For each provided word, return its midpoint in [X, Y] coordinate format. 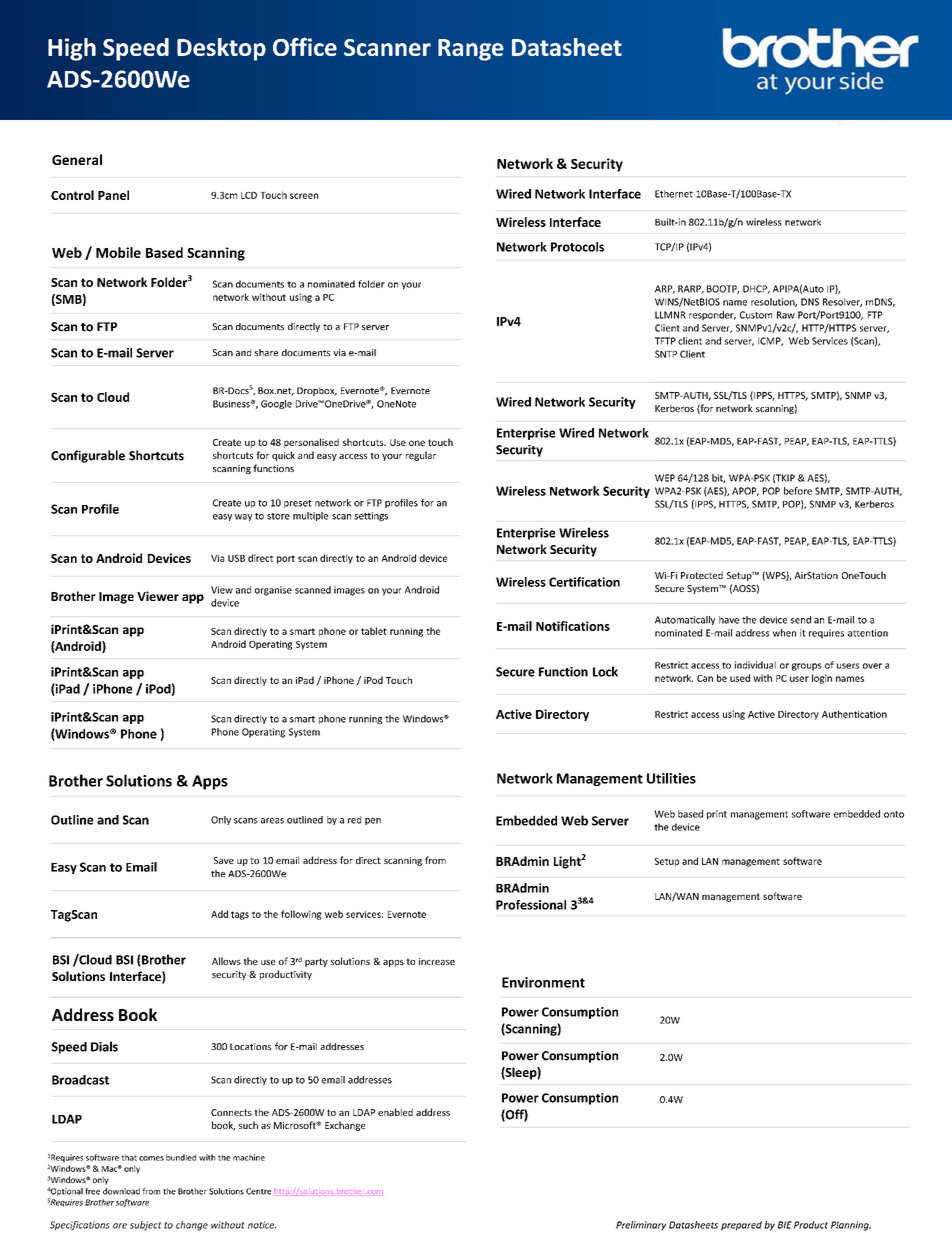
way [243, 517]
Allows [226, 961]
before [798, 491]
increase [437, 961]
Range [471, 50]
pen [373, 821]
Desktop [221, 49]
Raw [786, 315]
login [822, 679]
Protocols [577, 247]
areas [272, 821]
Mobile [118, 252]
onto [894, 814]
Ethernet [674, 194]
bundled [181, 1157]
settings [371, 516]
